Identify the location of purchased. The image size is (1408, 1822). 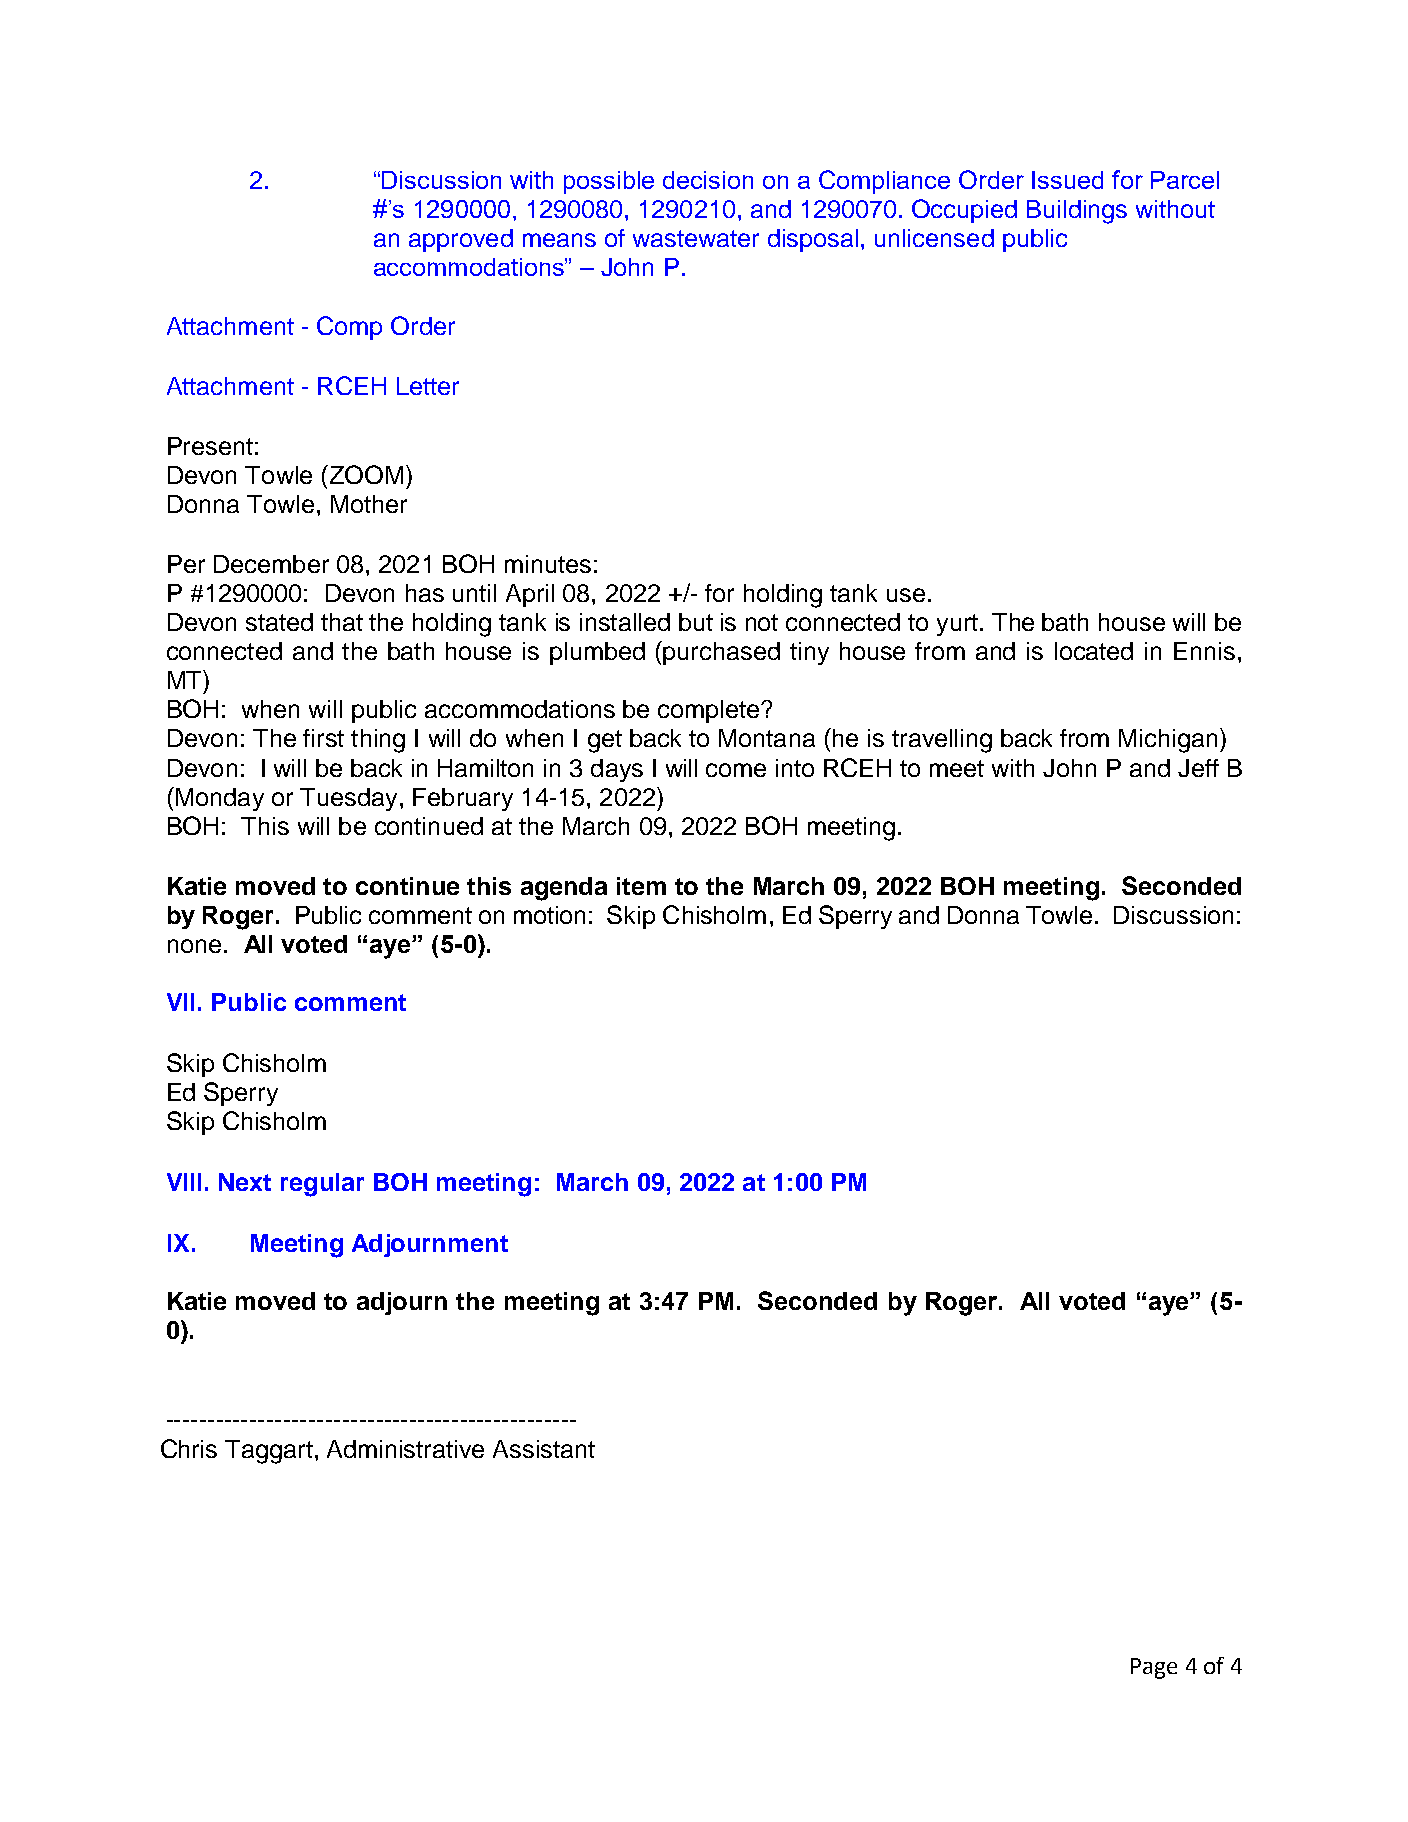
(721, 653).
